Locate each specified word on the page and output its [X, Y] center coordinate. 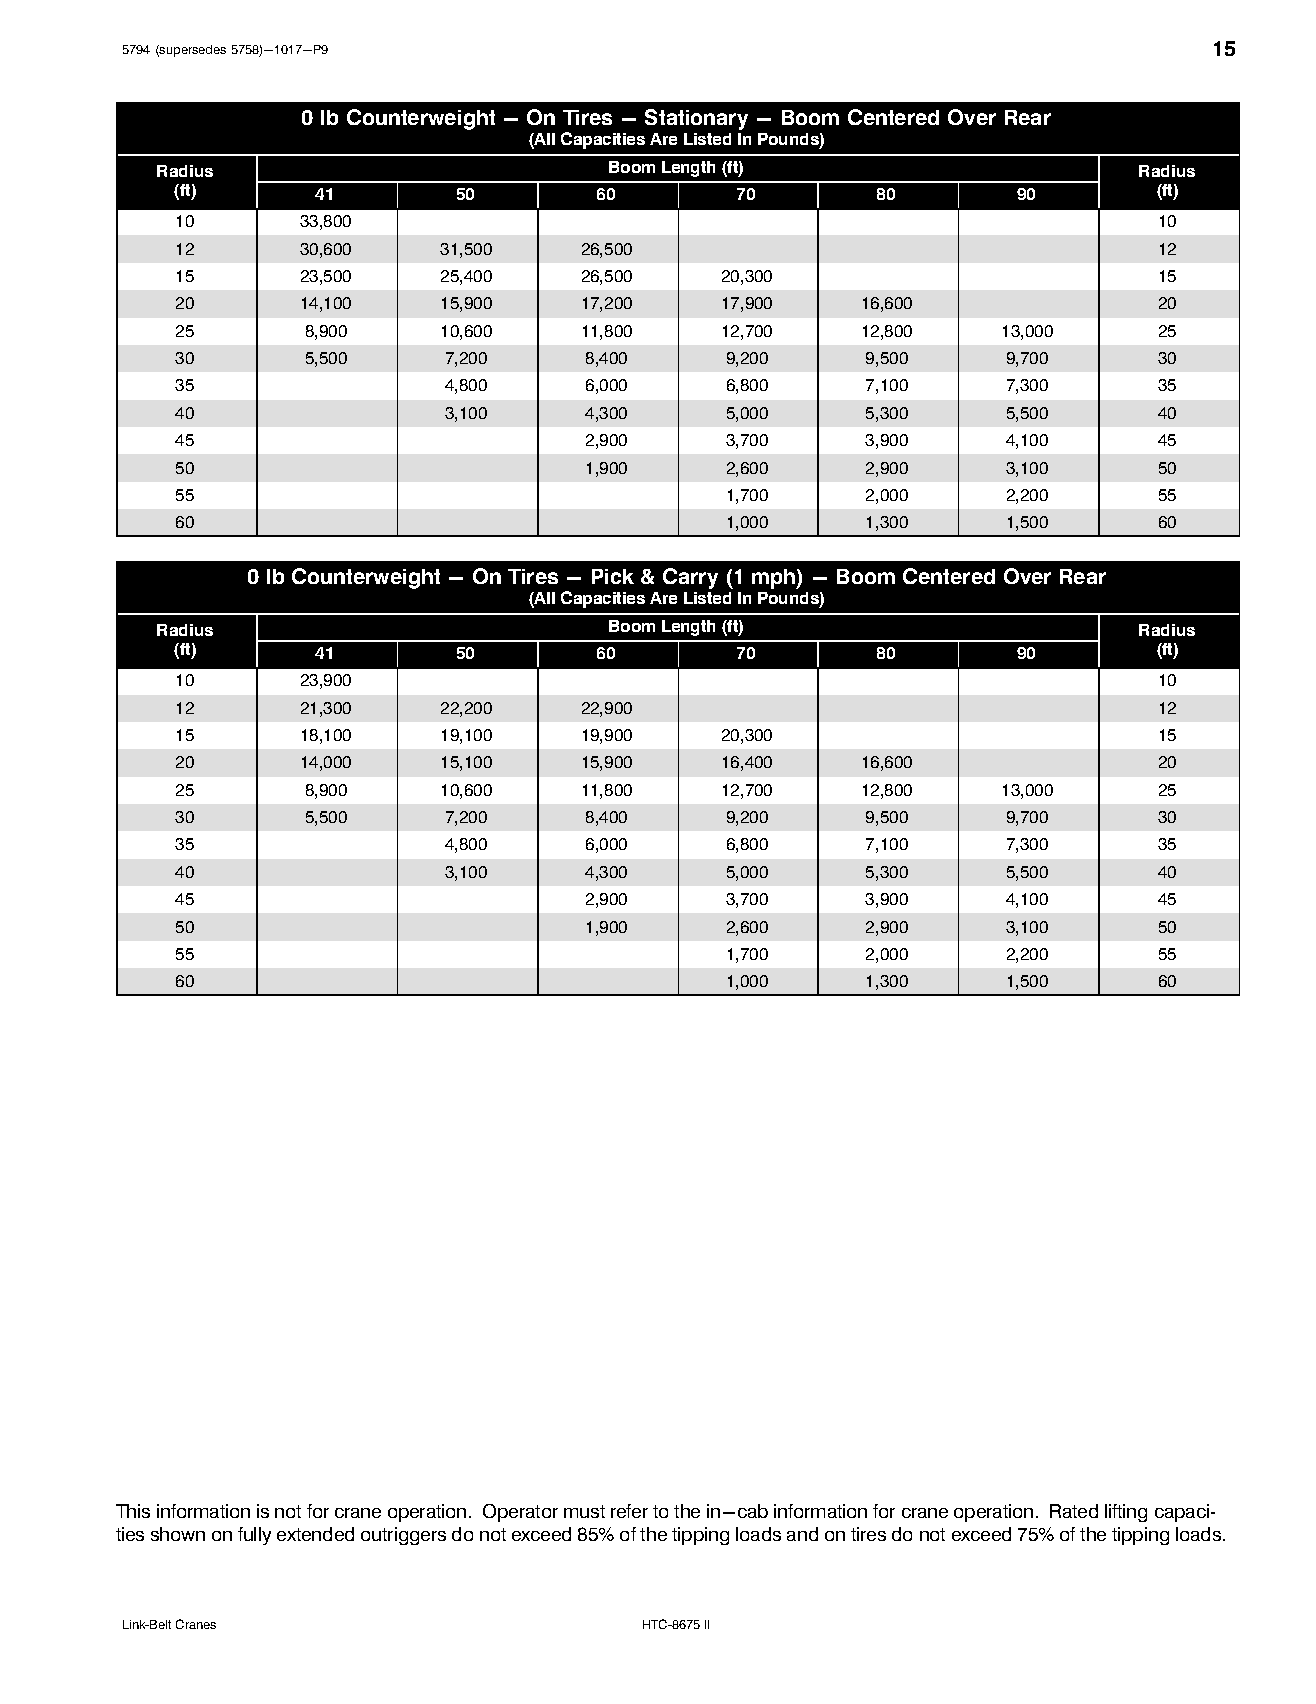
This [133, 1511]
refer [629, 1511]
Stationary [696, 119]
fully [254, 1536]
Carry [690, 578]
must [584, 1511]
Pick [613, 576]
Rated [1074, 1511]
